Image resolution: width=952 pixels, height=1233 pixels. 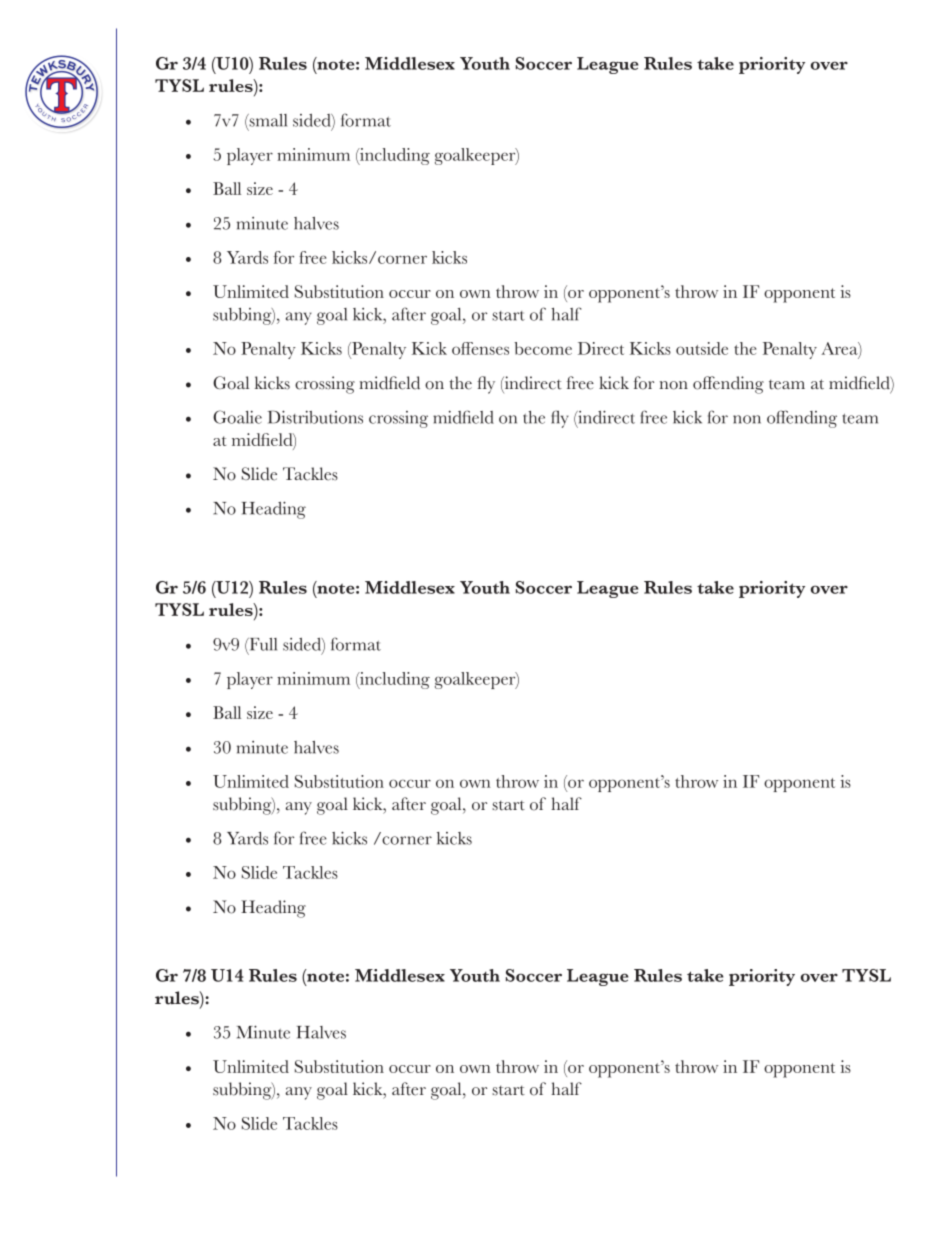 I want to click on offenses, so click(x=480, y=348).
